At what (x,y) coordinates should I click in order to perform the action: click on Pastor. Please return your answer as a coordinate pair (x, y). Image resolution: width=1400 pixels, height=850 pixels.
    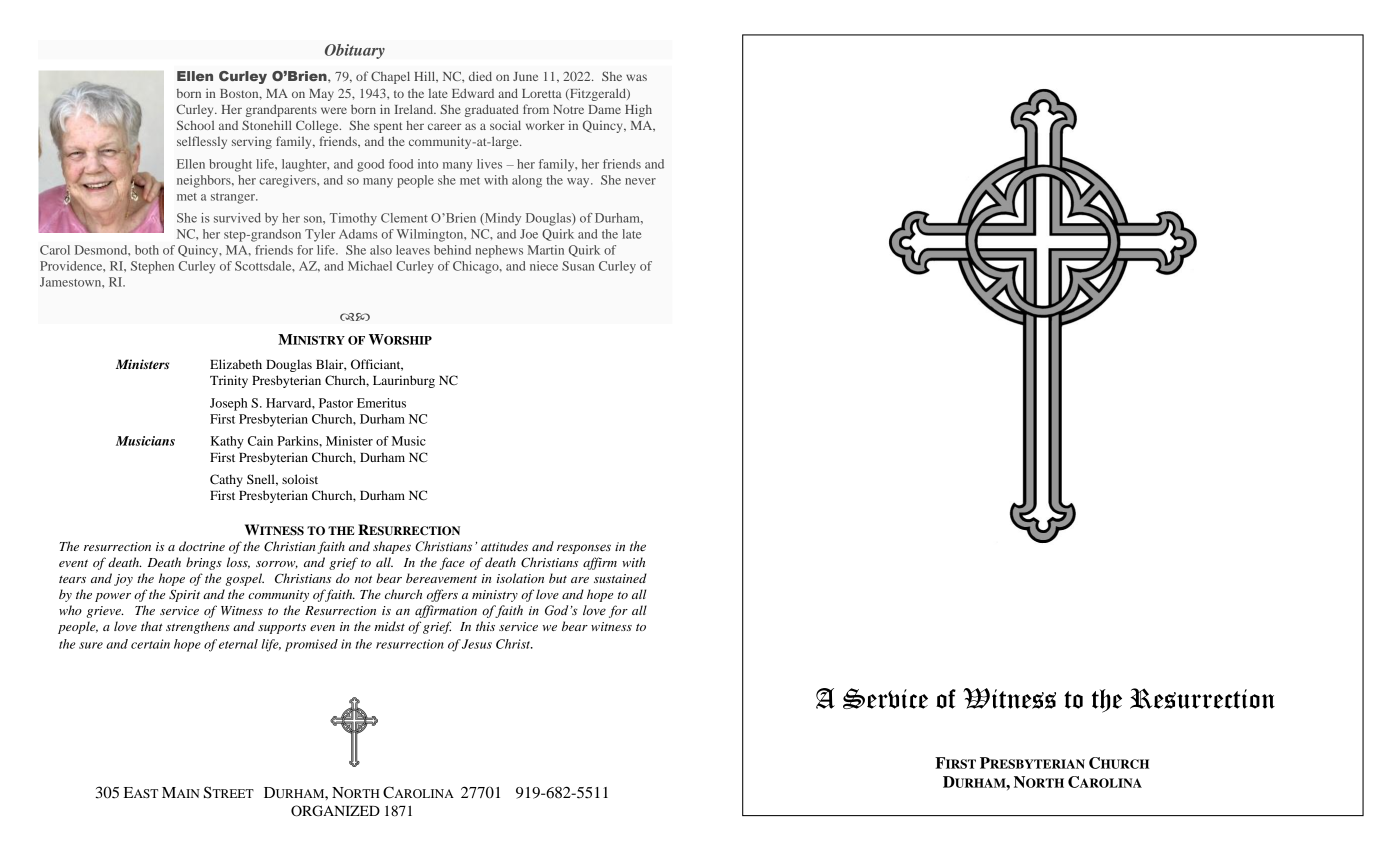
    Looking at the image, I should click on (336, 403).
